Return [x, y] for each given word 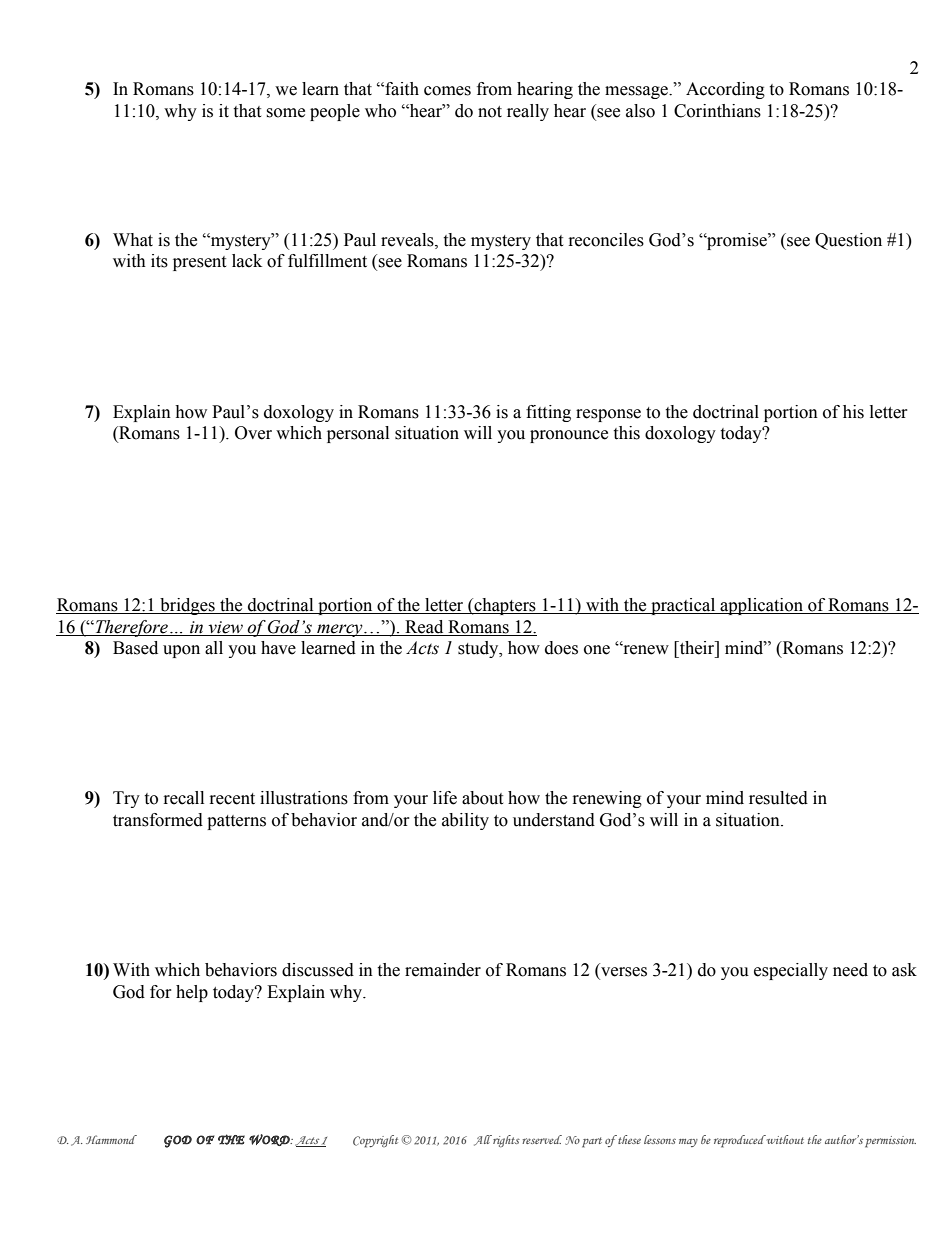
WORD [270, 1140]
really [528, 112]
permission [890, 1142]
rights [506, 1141]
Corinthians [717, 111]
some [285, 113]
